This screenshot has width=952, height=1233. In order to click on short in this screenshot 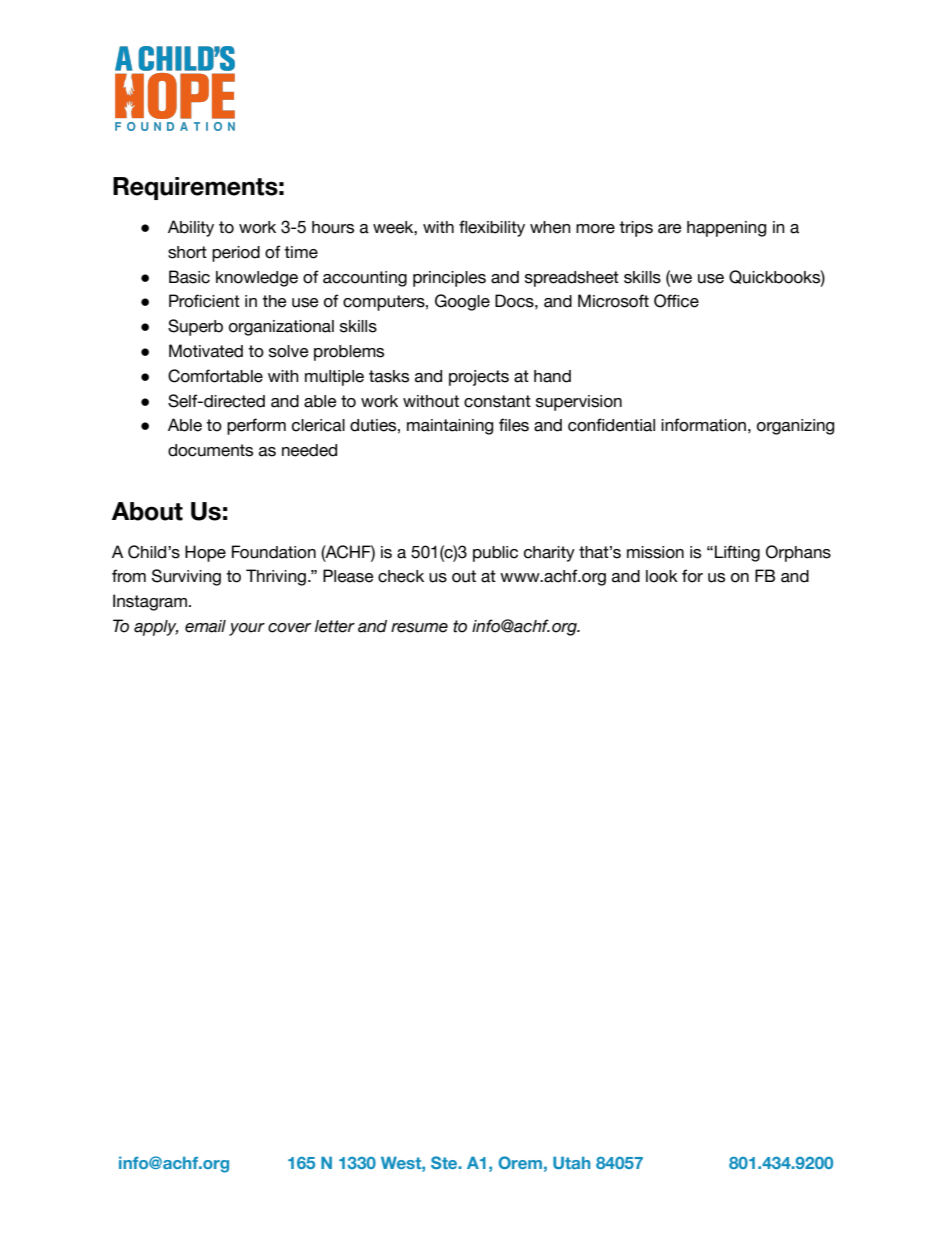, I will do `click(187, 252)`.
